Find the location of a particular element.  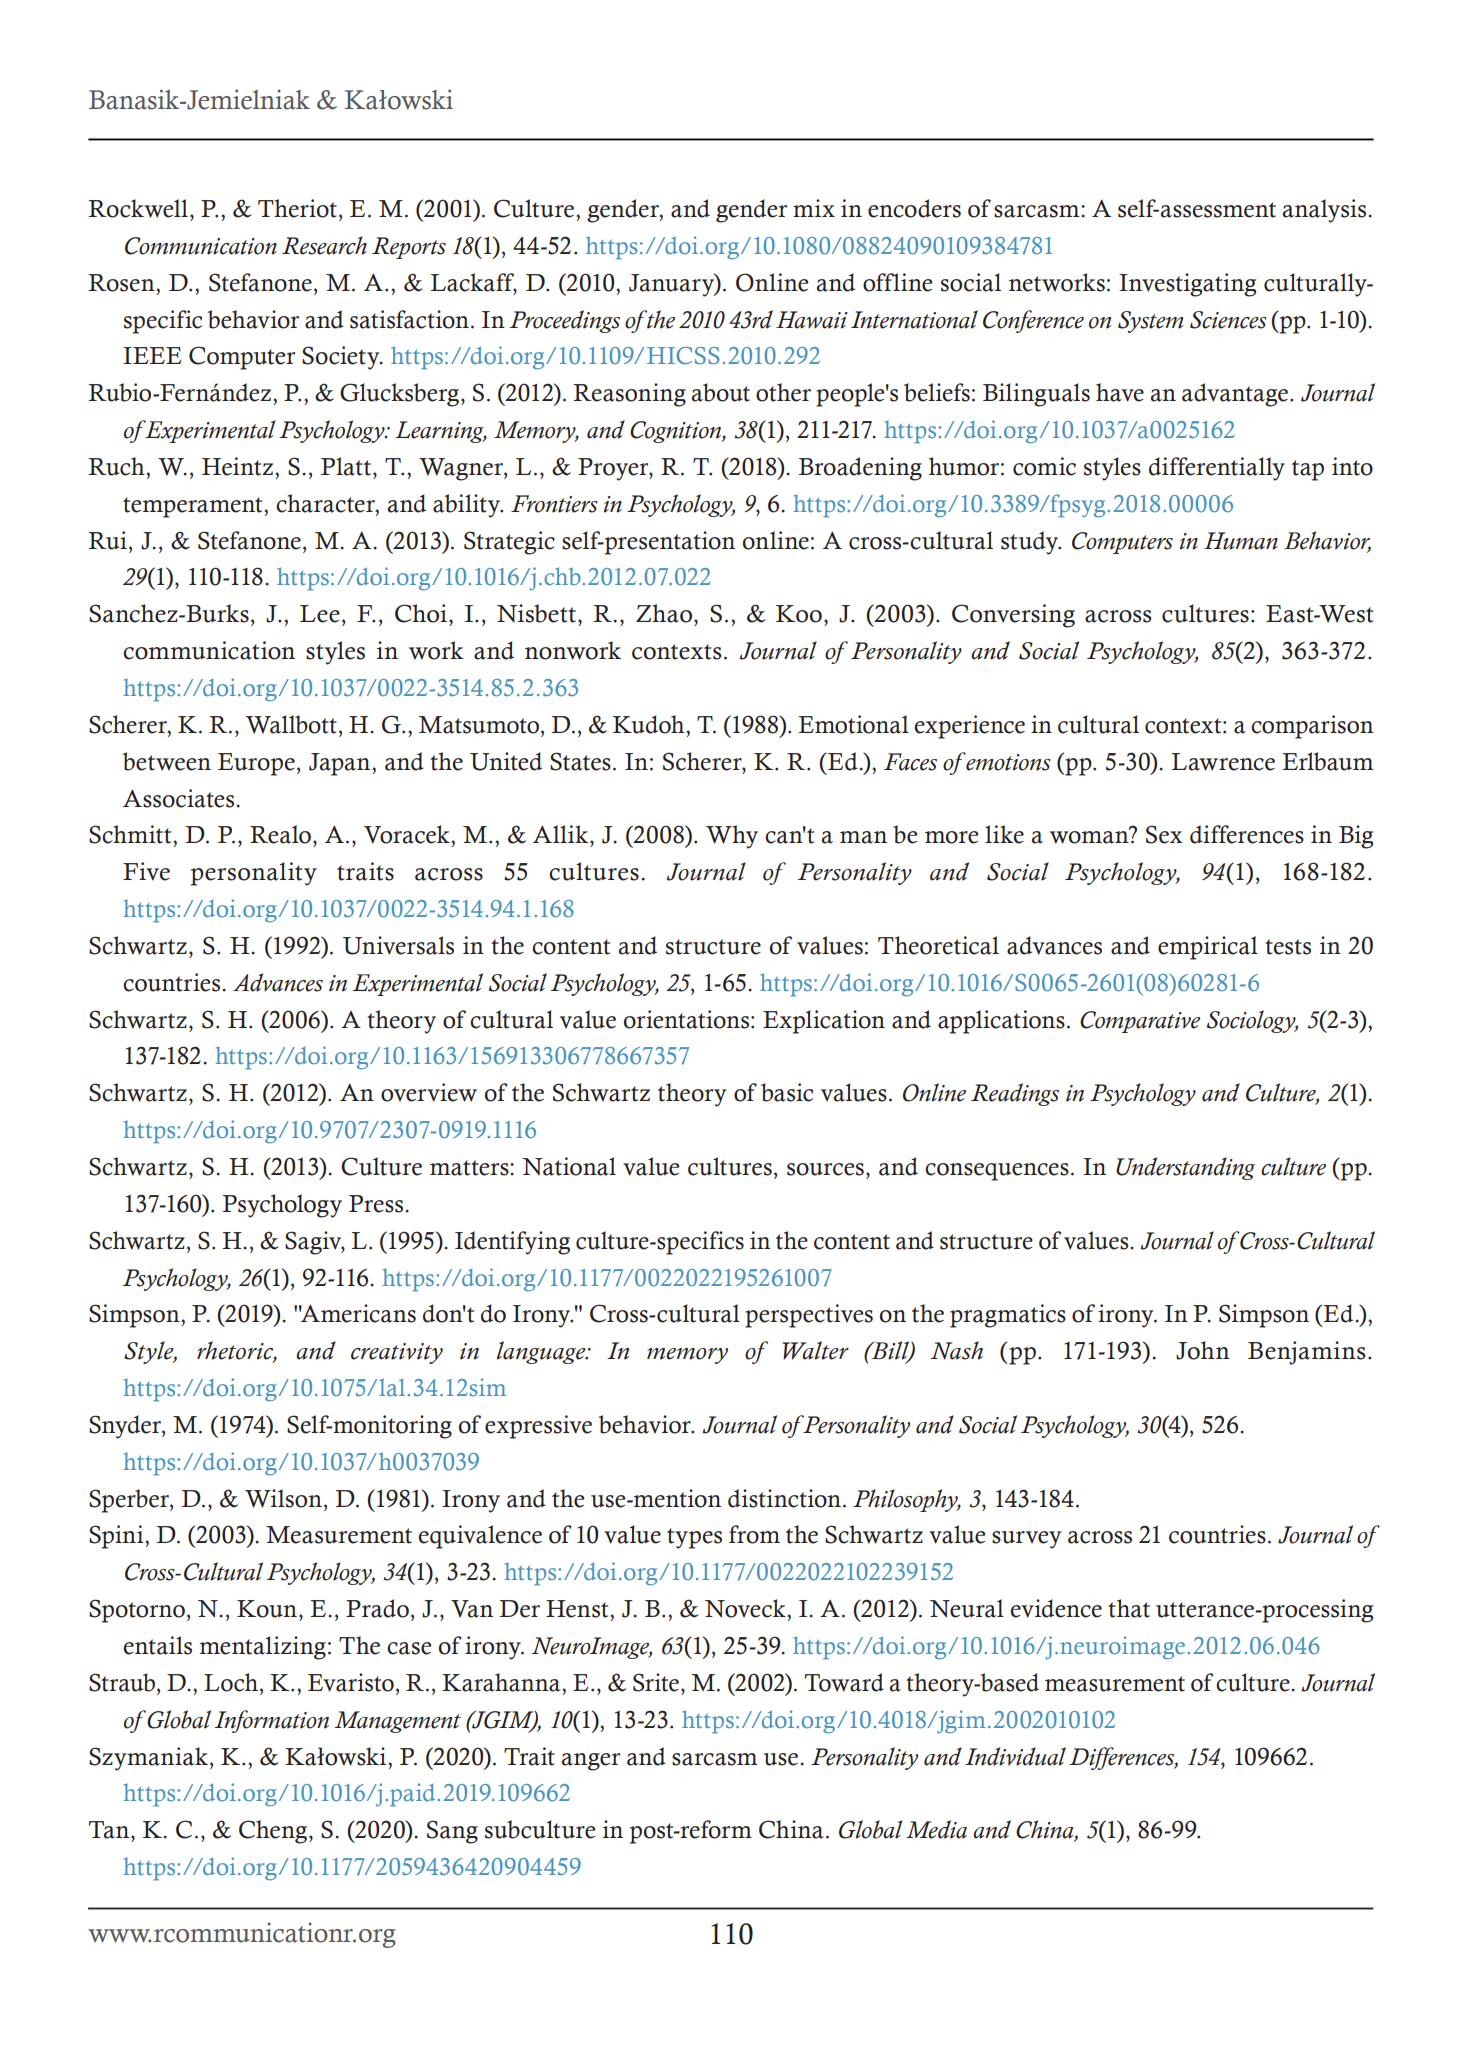

Investigating is located at coordinates (1187, 285).
